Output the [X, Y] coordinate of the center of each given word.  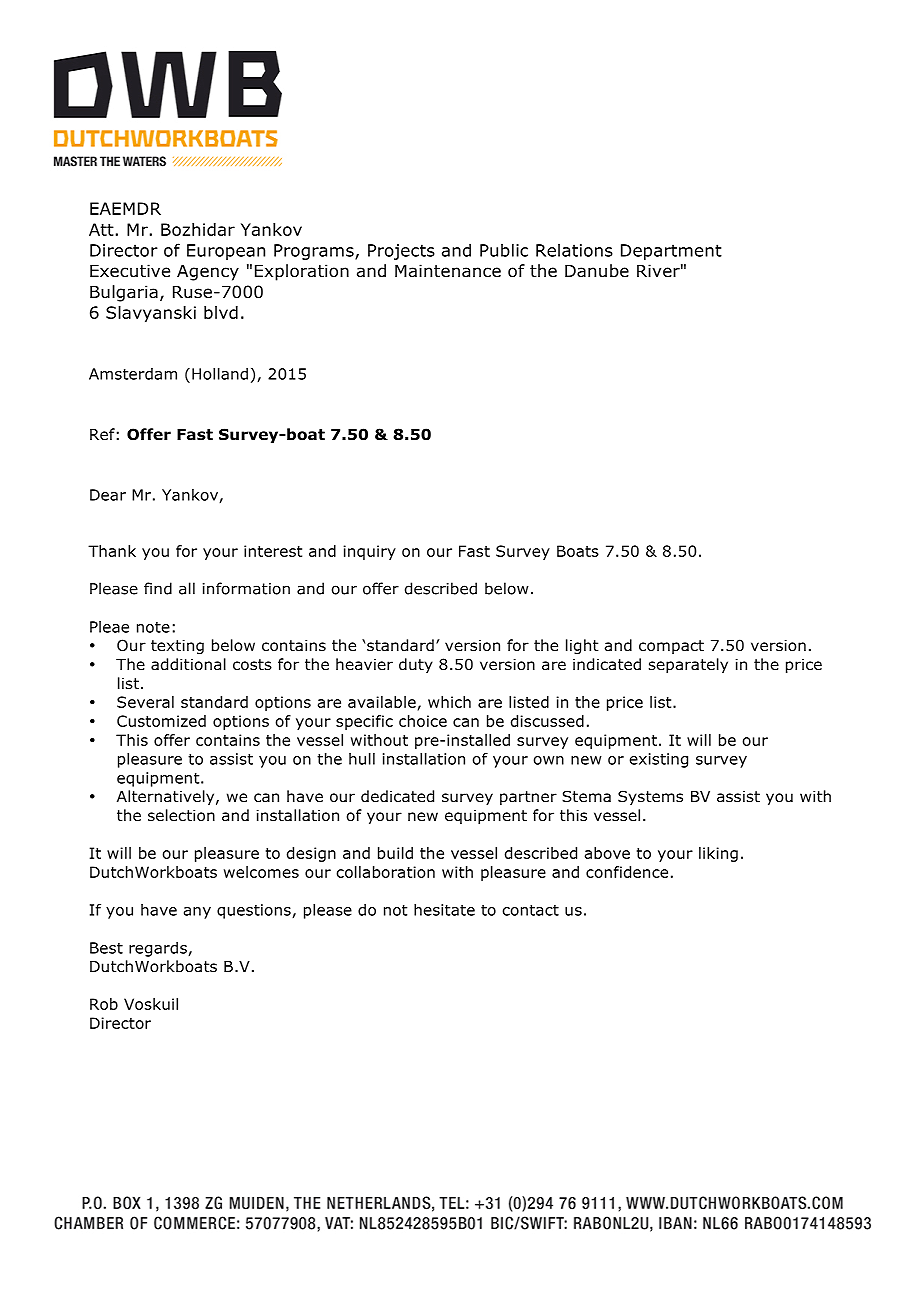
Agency [208, 272]
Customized [161, 721]
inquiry [370, 552]
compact [671, 647]
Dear [108, 495]
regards [159, 949]
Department [671, 252]
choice [423, 721]
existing [659, 760]
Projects [401, 252]
